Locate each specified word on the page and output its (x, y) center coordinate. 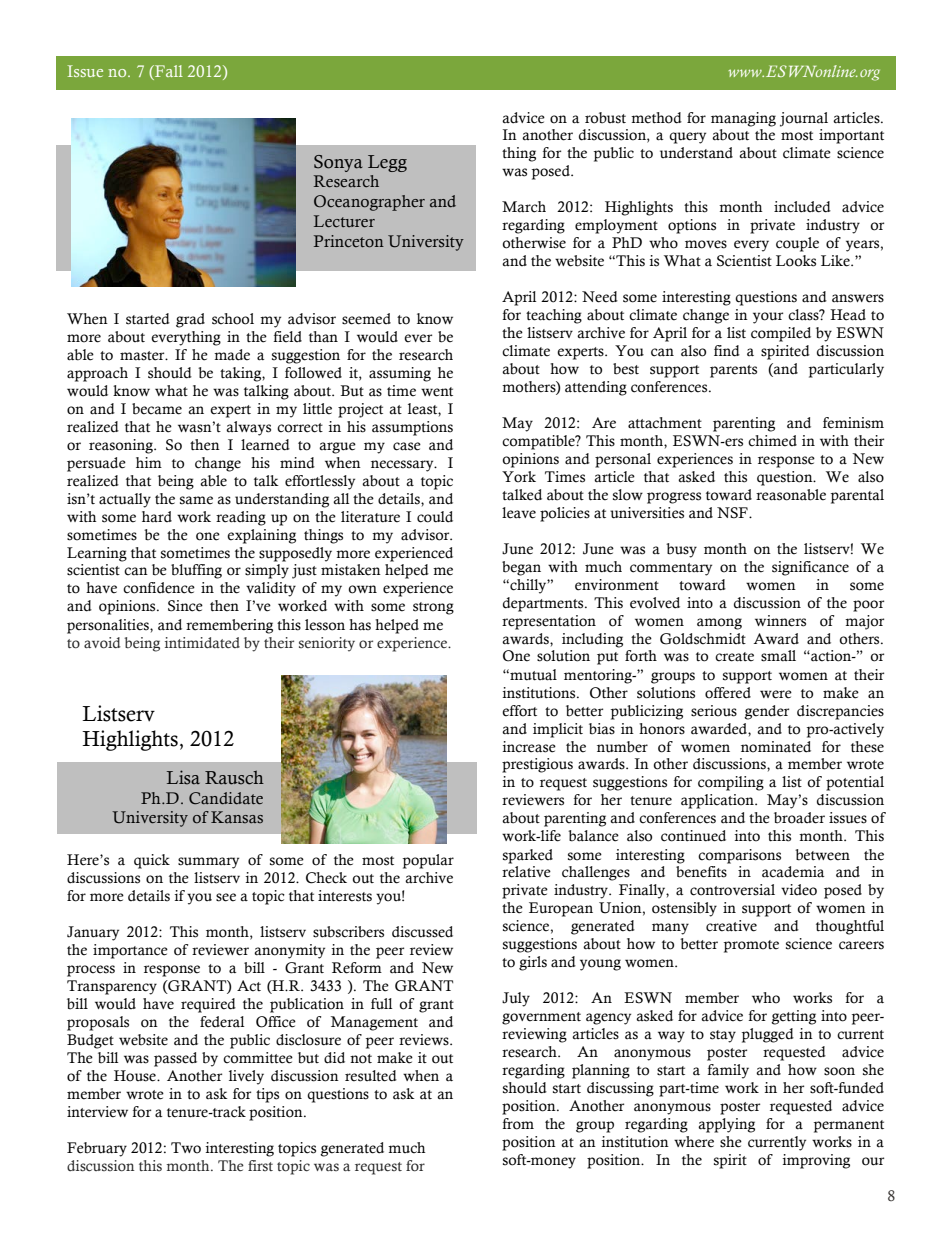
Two (186, 1148)
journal (804, 119)
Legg (387, 163)
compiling (731, 783)
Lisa (183, 777)
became (157, 409)
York (519, 477)
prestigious (537, 765)
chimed (772, 441)
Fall (168, 71)
